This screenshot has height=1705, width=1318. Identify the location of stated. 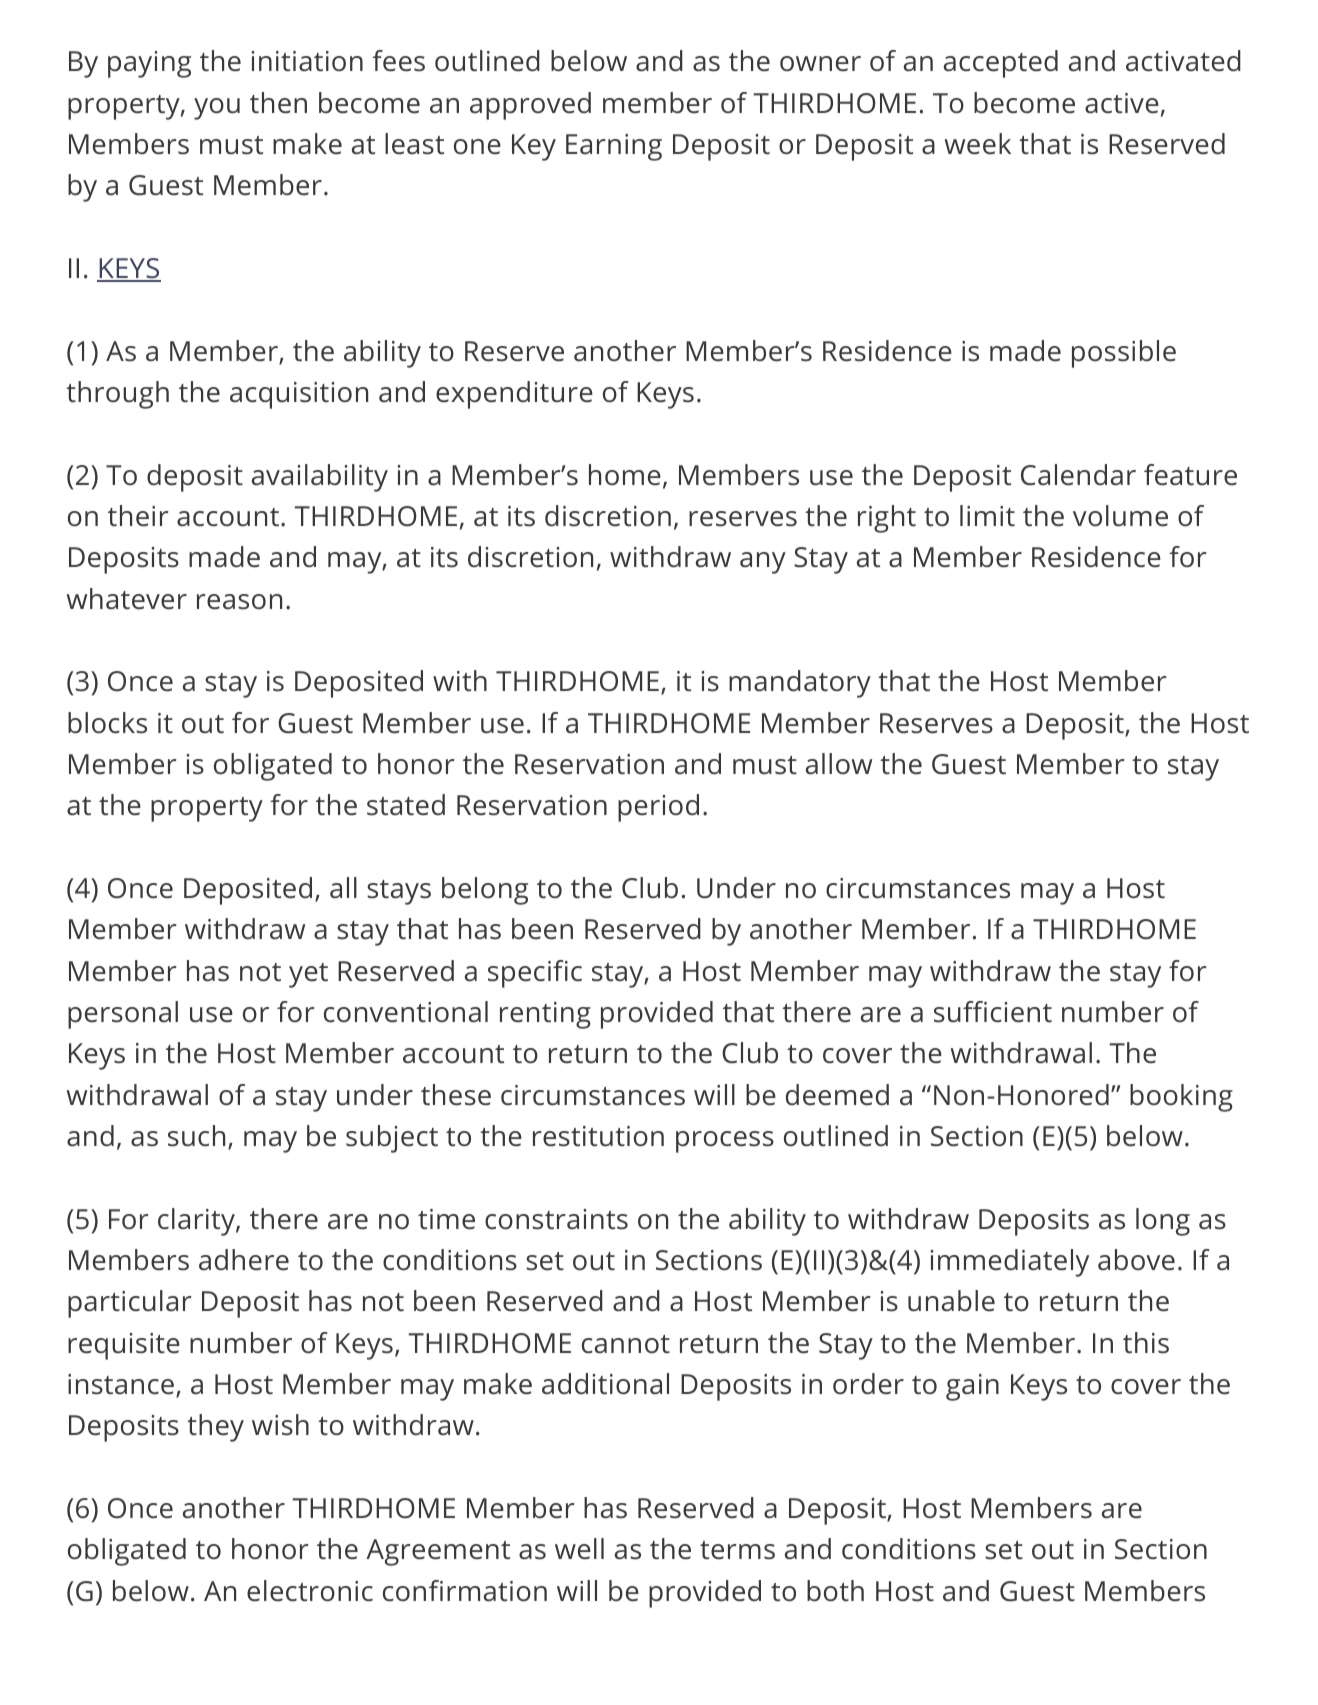
(406, 805).
